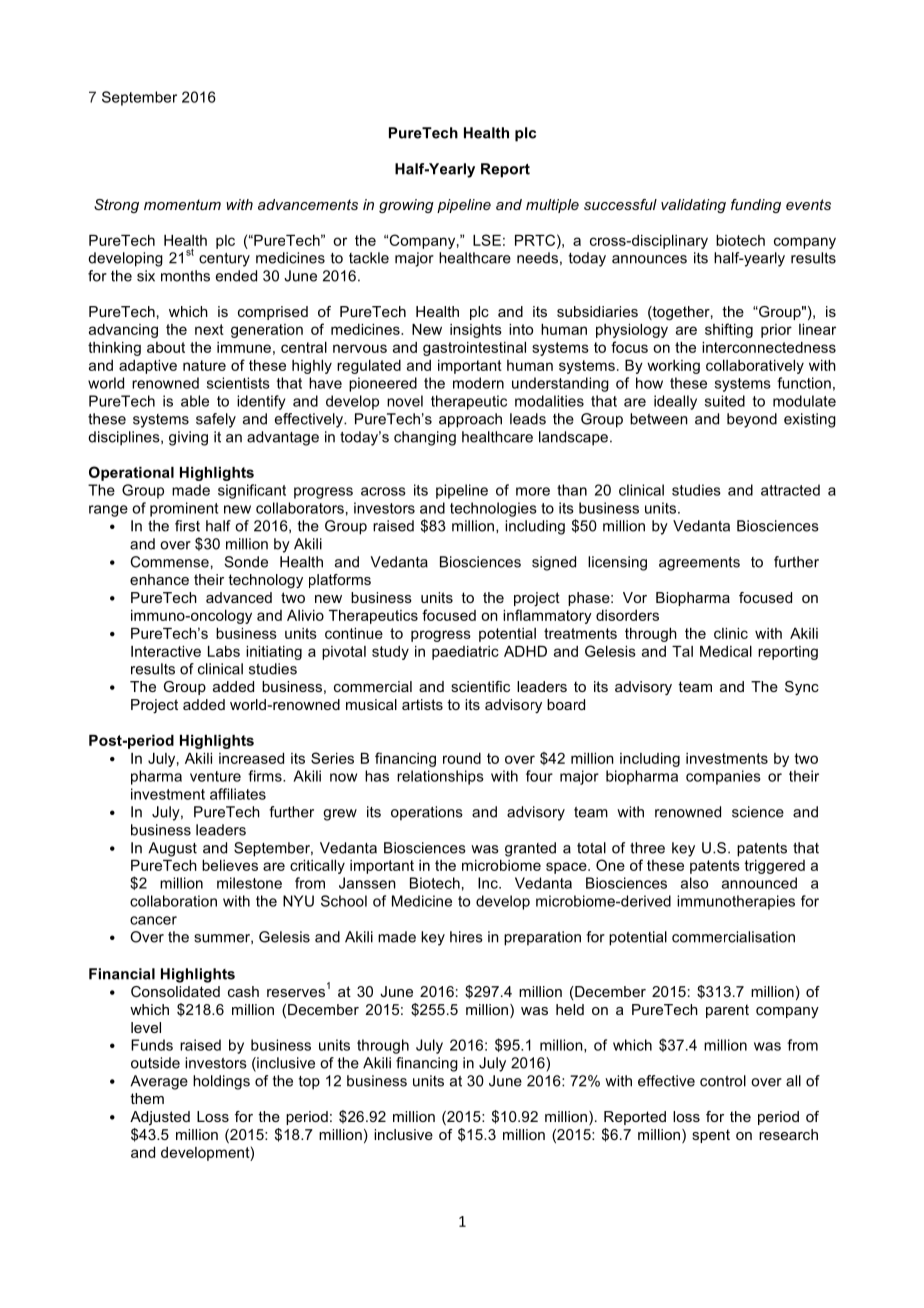 This document has height=1308, width=924. What do you see at coordinates (309, 1083) in the document?
I see `top` at bounding box center [309, 1083].
